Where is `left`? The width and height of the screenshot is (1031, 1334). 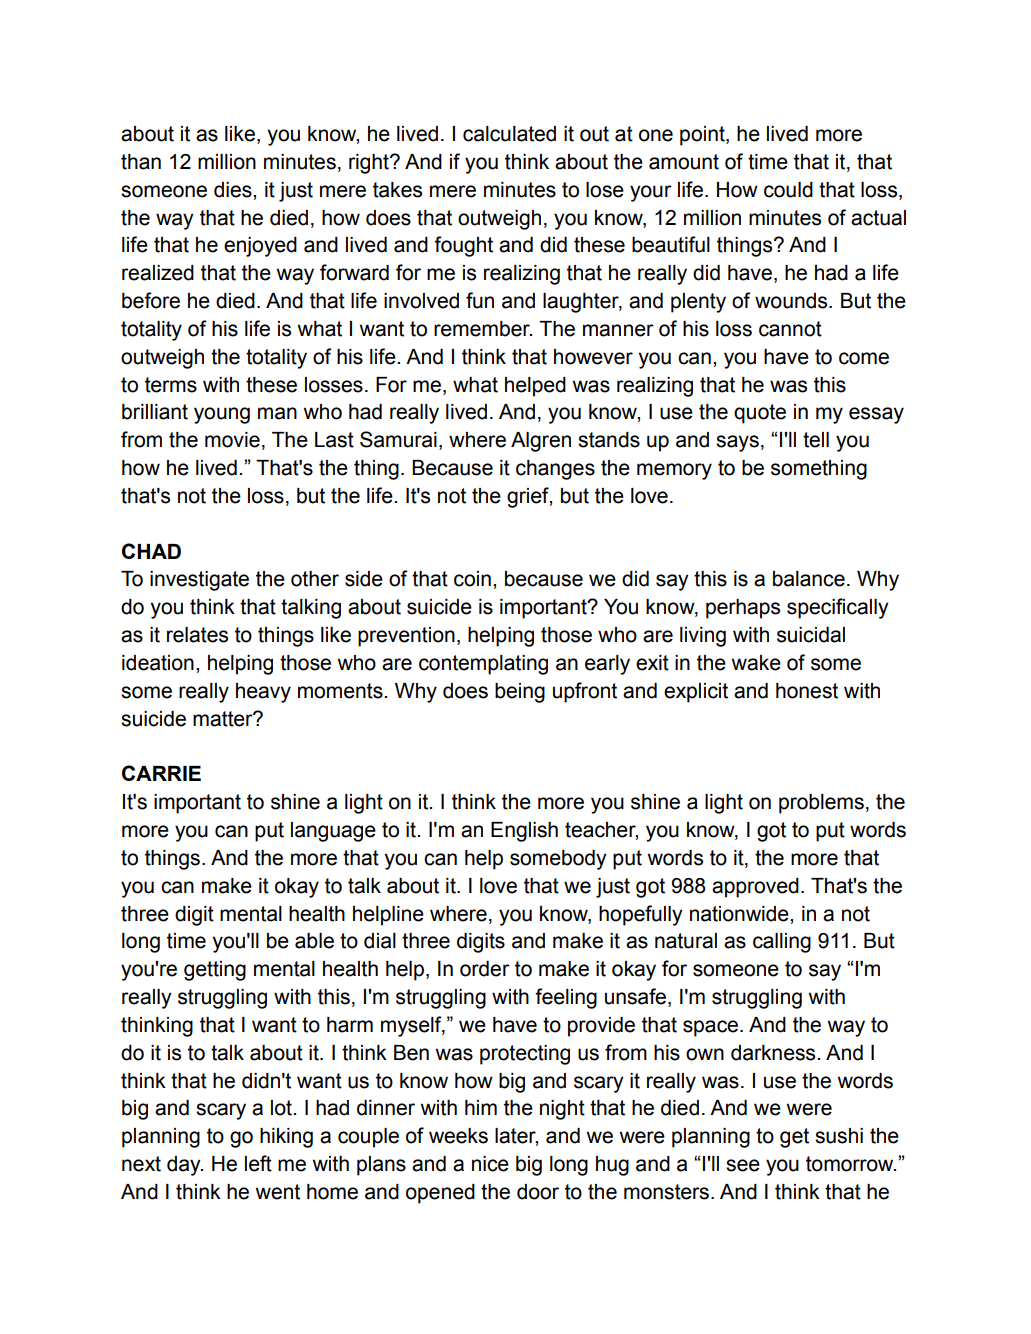 left is located at coordinates (258, 1163).
